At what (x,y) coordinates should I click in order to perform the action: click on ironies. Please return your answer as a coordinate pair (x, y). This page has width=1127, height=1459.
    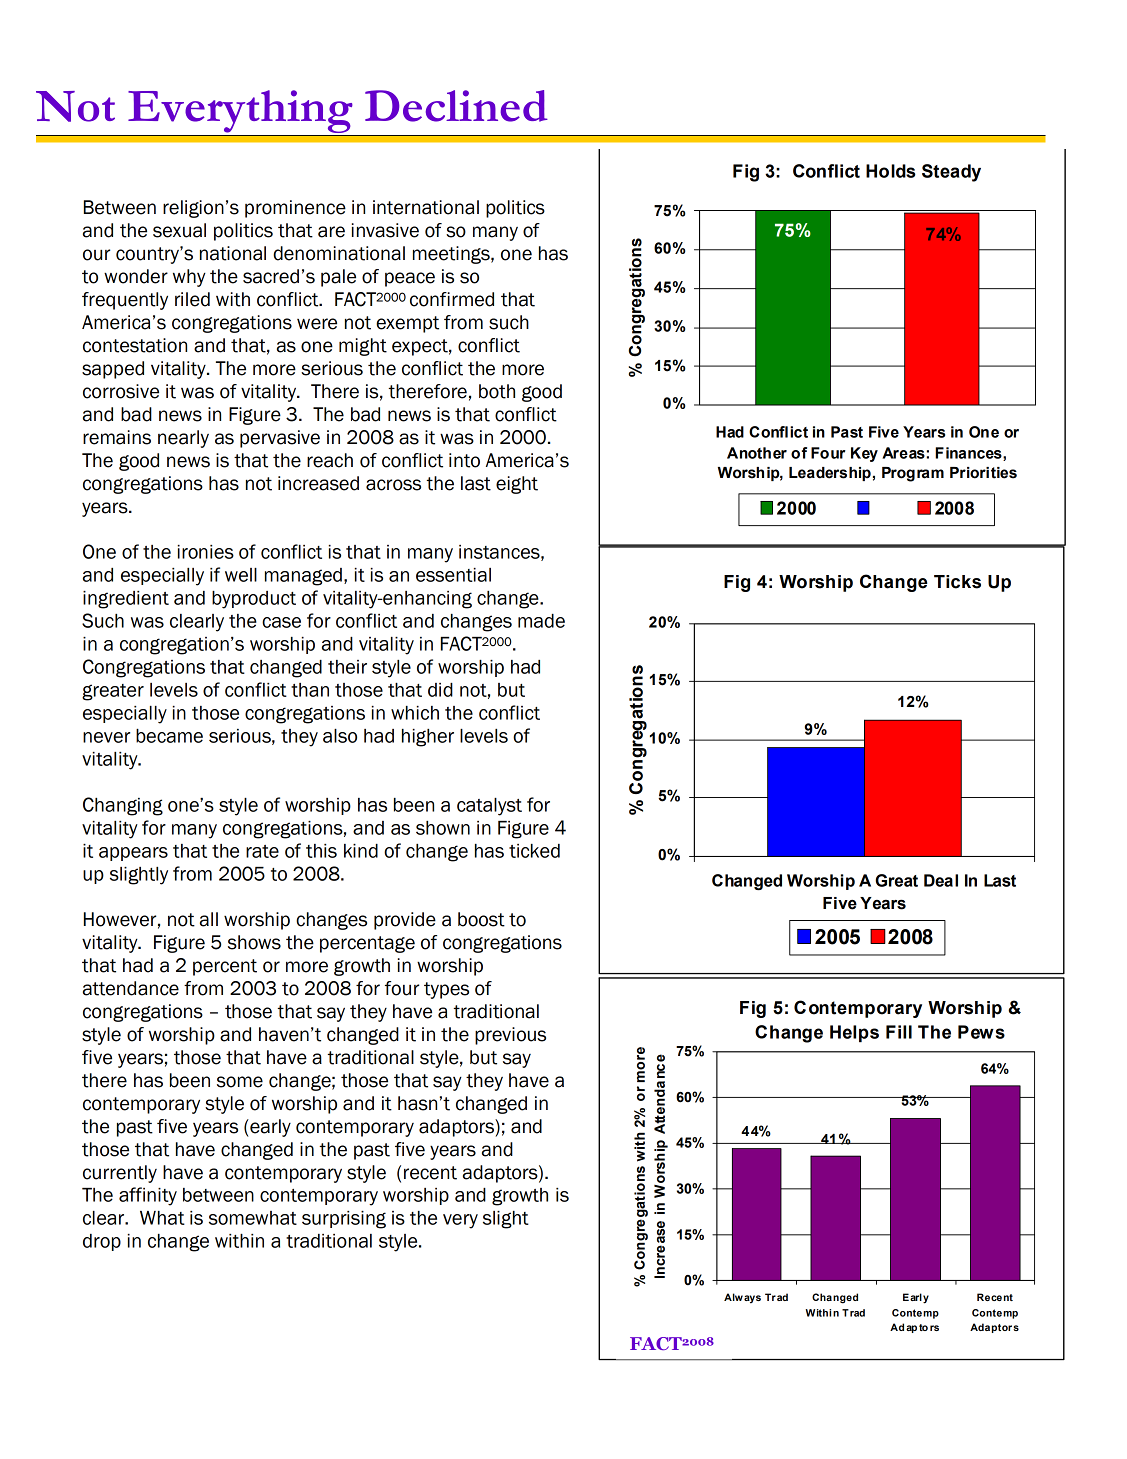
    Looking at the image, I should click on (206, 552).
